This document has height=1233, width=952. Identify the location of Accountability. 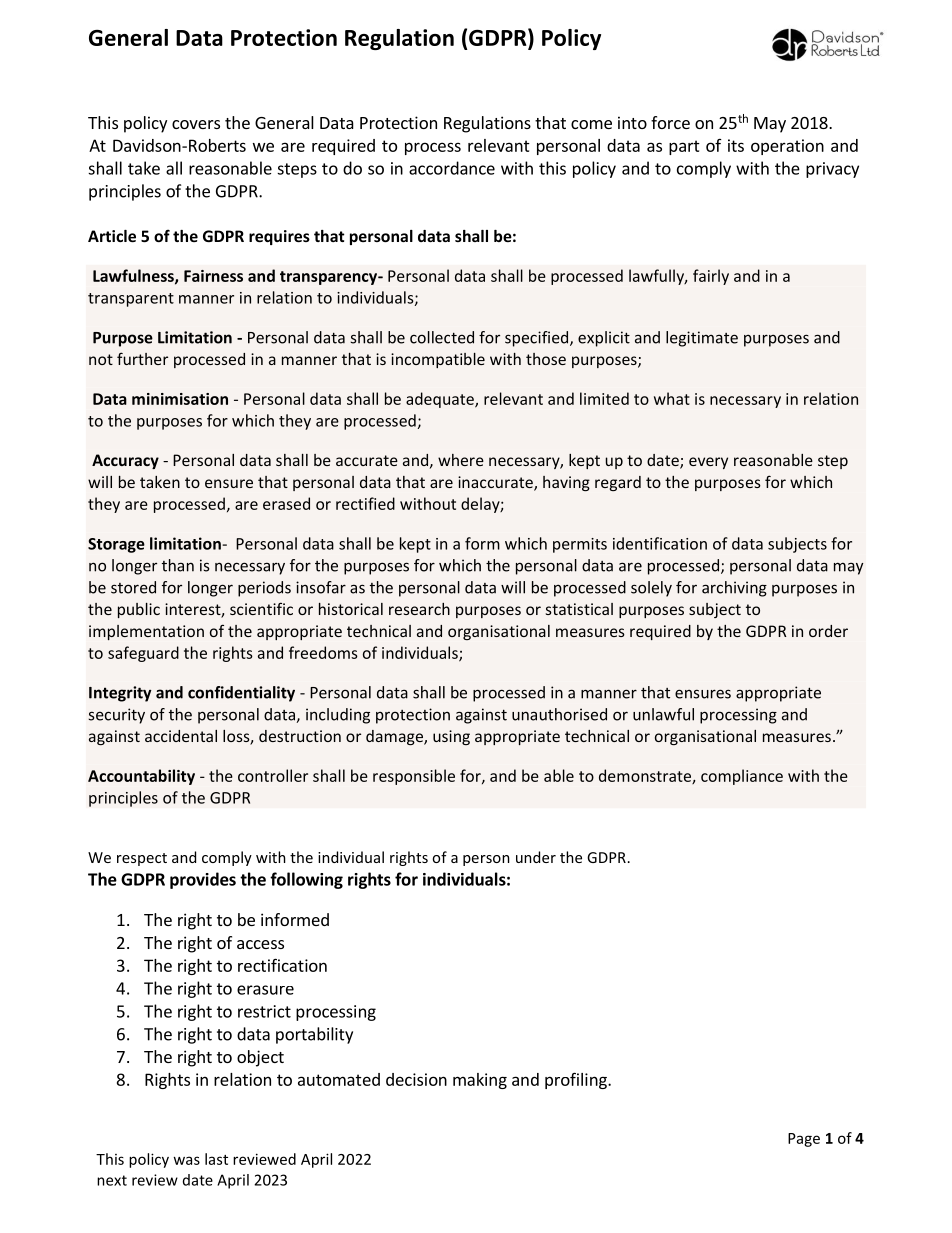
(141, 777).
